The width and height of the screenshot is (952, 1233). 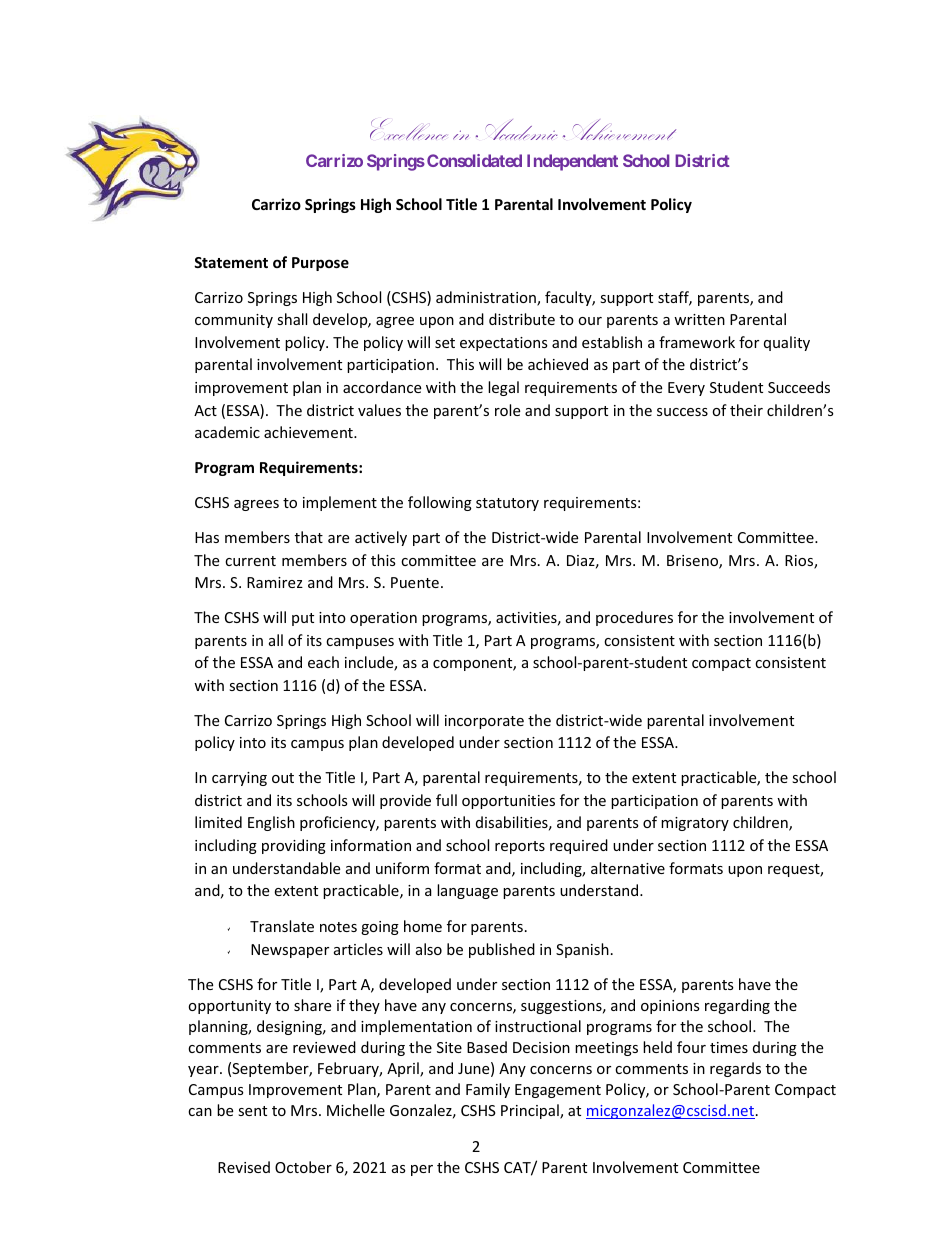 What do you see at coordinates (474, 160) in the screenshot?
I see `Consolidated` at bounding box center [474, 160].
